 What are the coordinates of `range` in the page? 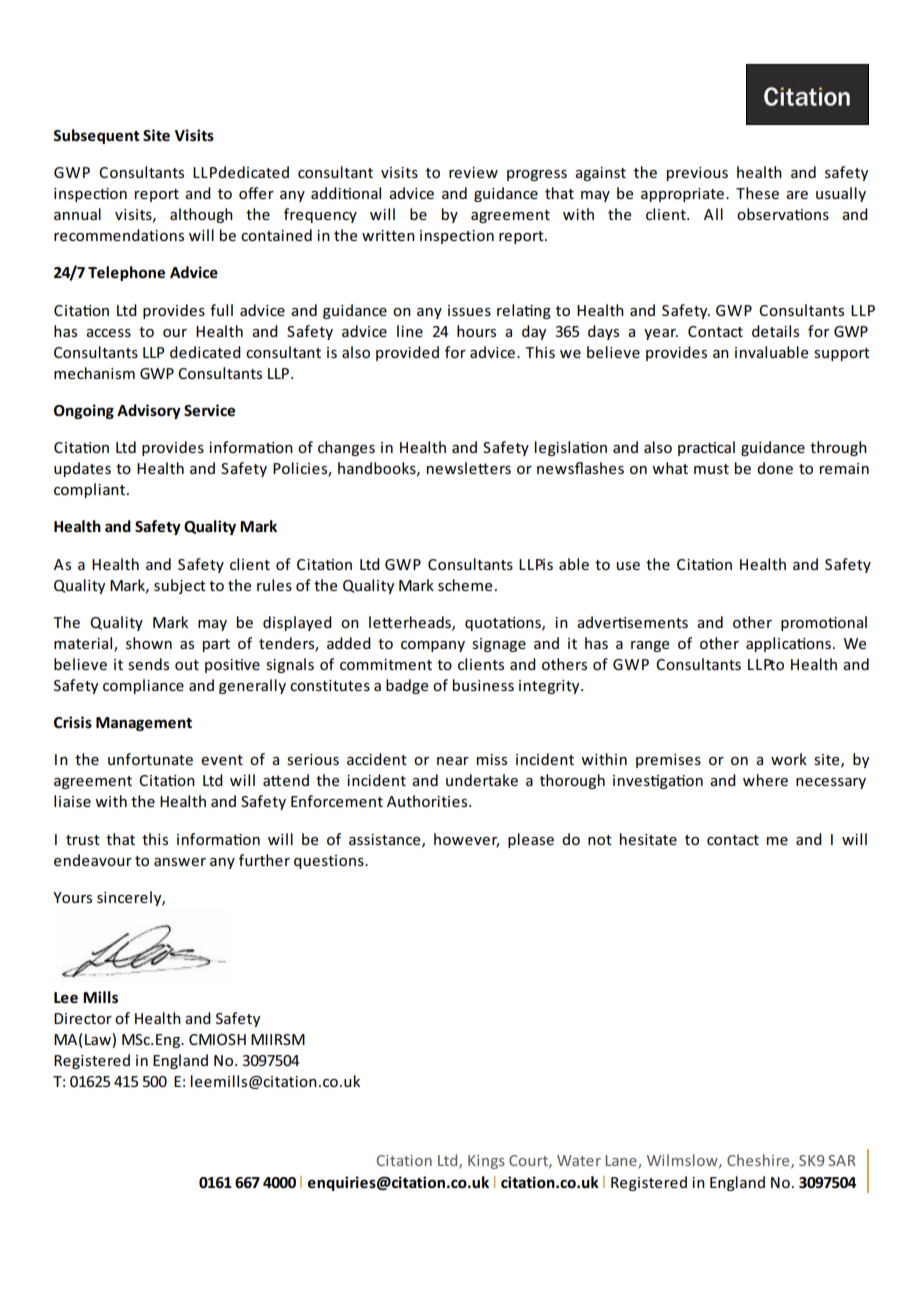 It's located at (650, 646).
